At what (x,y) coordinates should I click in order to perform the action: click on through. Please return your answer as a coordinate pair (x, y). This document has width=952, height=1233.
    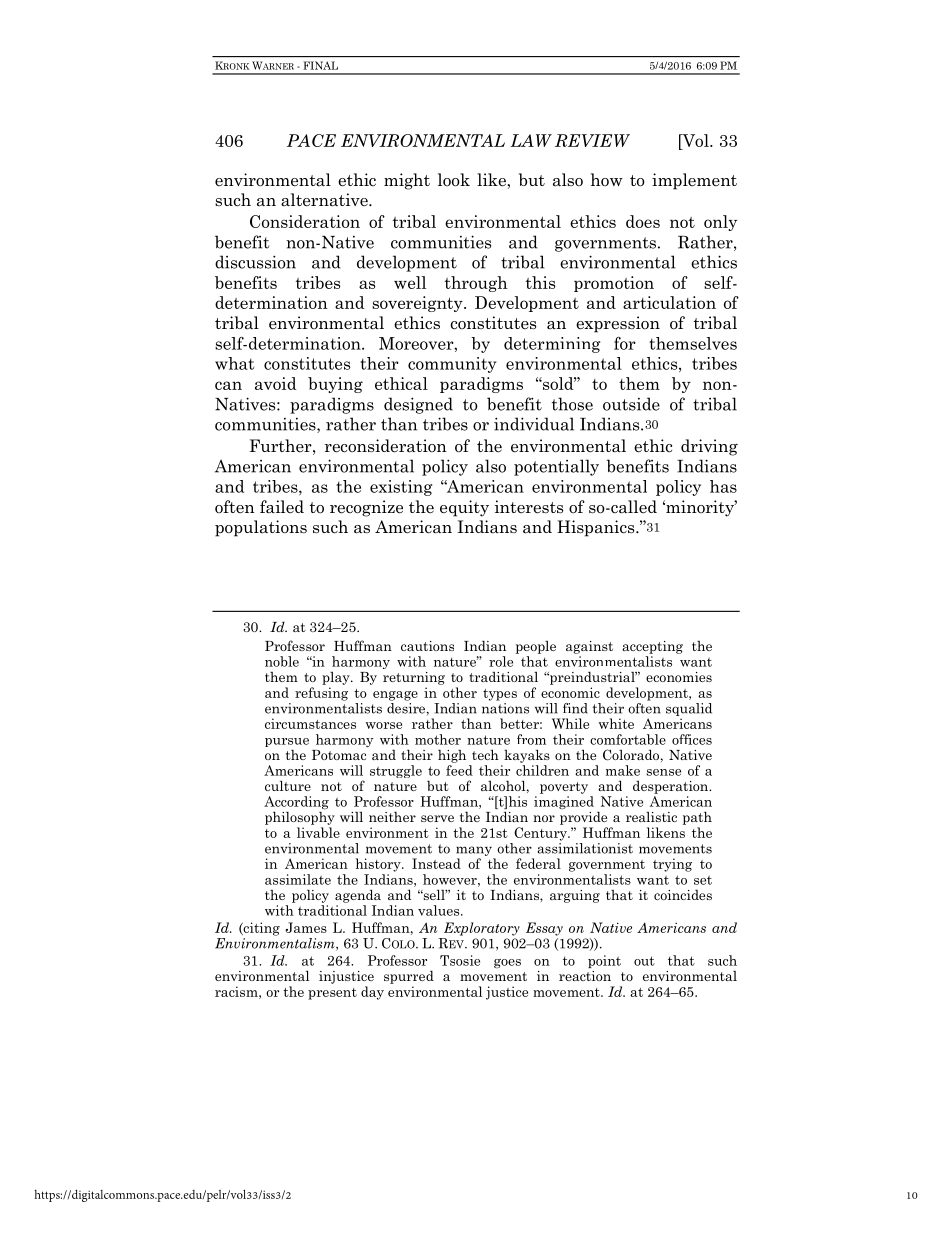
    Looking at the image, I should click on (476, 284).
